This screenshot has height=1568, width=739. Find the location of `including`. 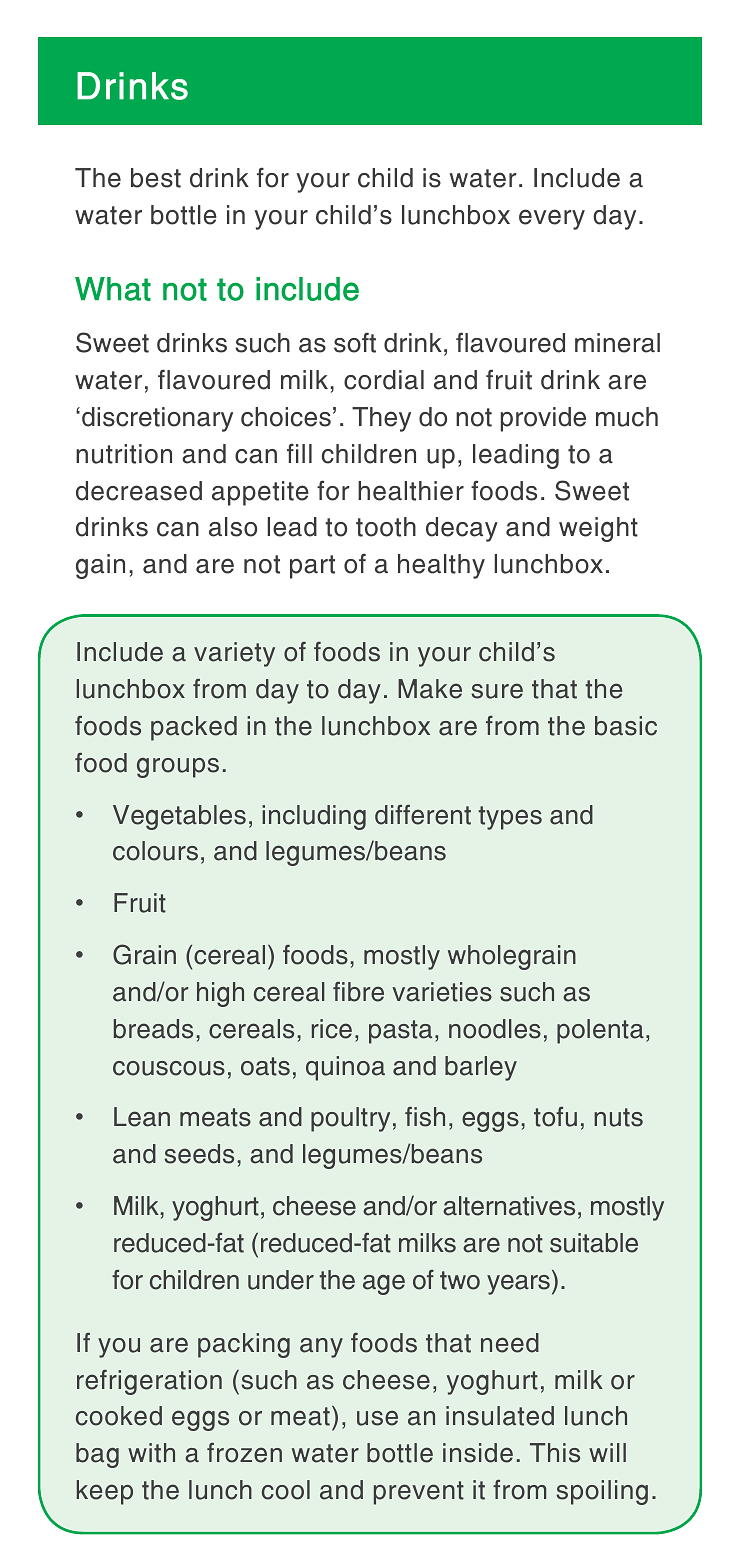

including is located at coordinates (314, 817).
